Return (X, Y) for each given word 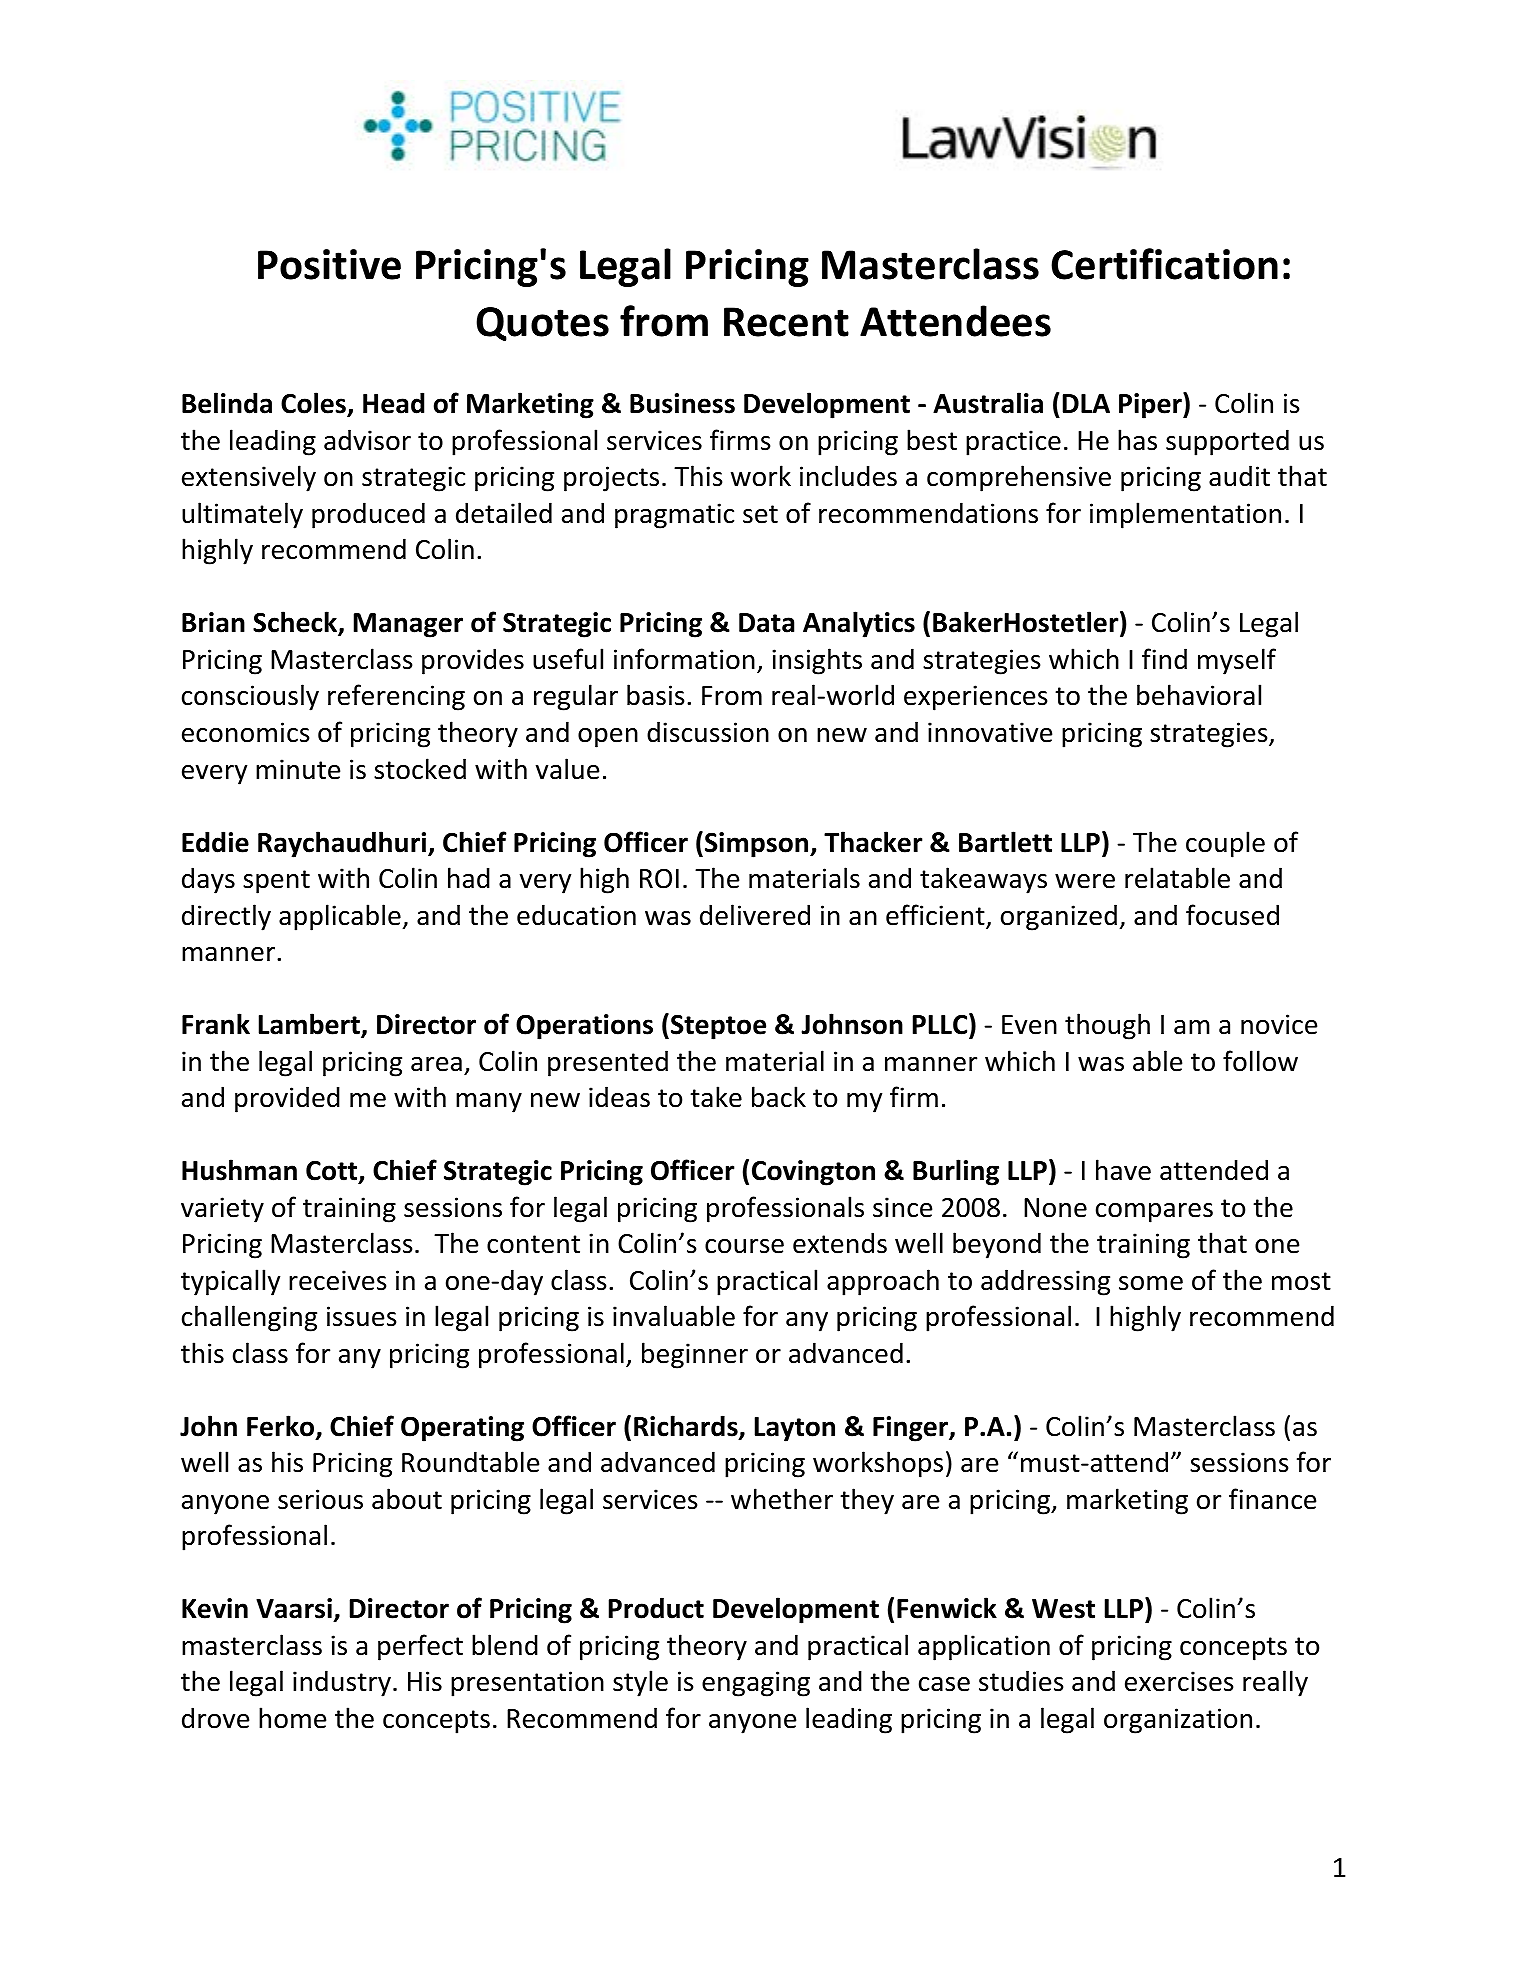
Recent (786, 322)
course (744, 1246)
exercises (1179, 1681)
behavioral (1199, 695)
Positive (329, 264)
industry (342, 1683)
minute (298, 769)
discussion (708, 732)
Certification (1164, 264)
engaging (756, 1684)
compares (1154, 1213)
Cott (333, 1172)
